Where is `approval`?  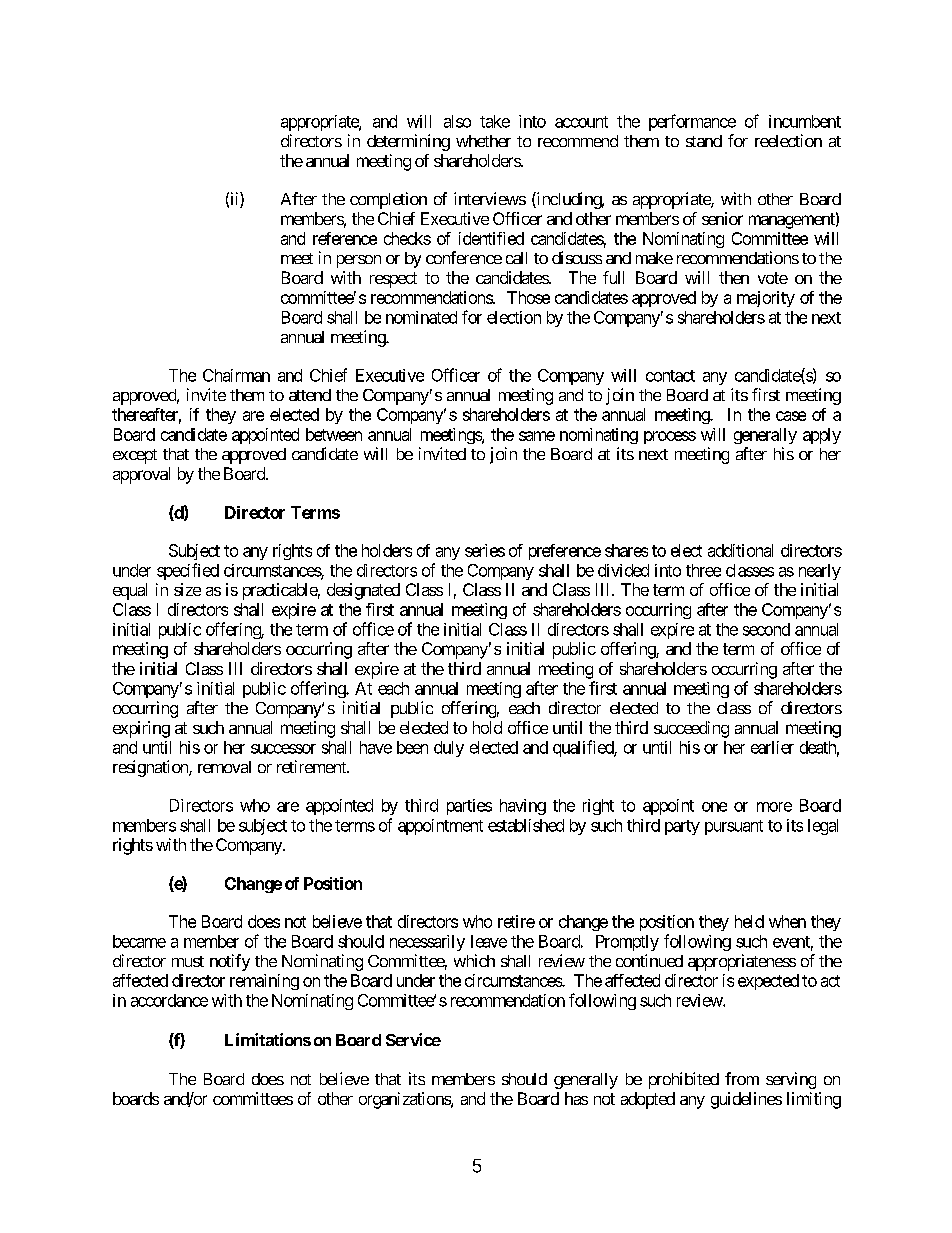
approval is located at coordinates (141, 475).
